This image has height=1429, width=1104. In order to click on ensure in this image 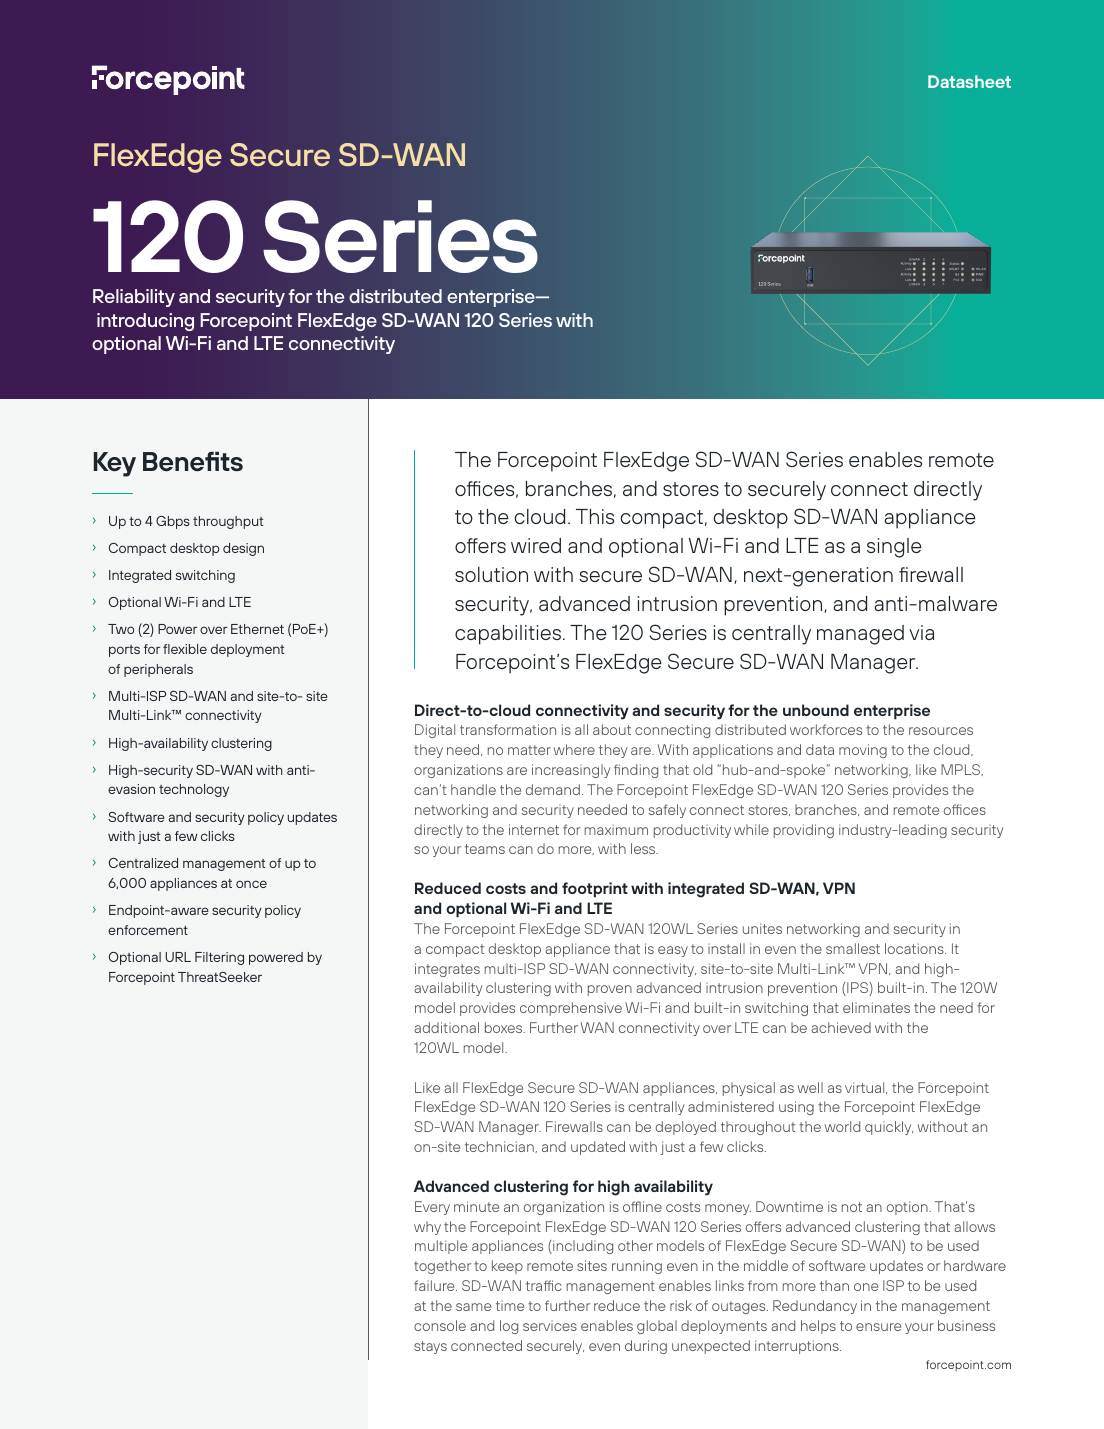, I will do `click(878, 1327)`.
